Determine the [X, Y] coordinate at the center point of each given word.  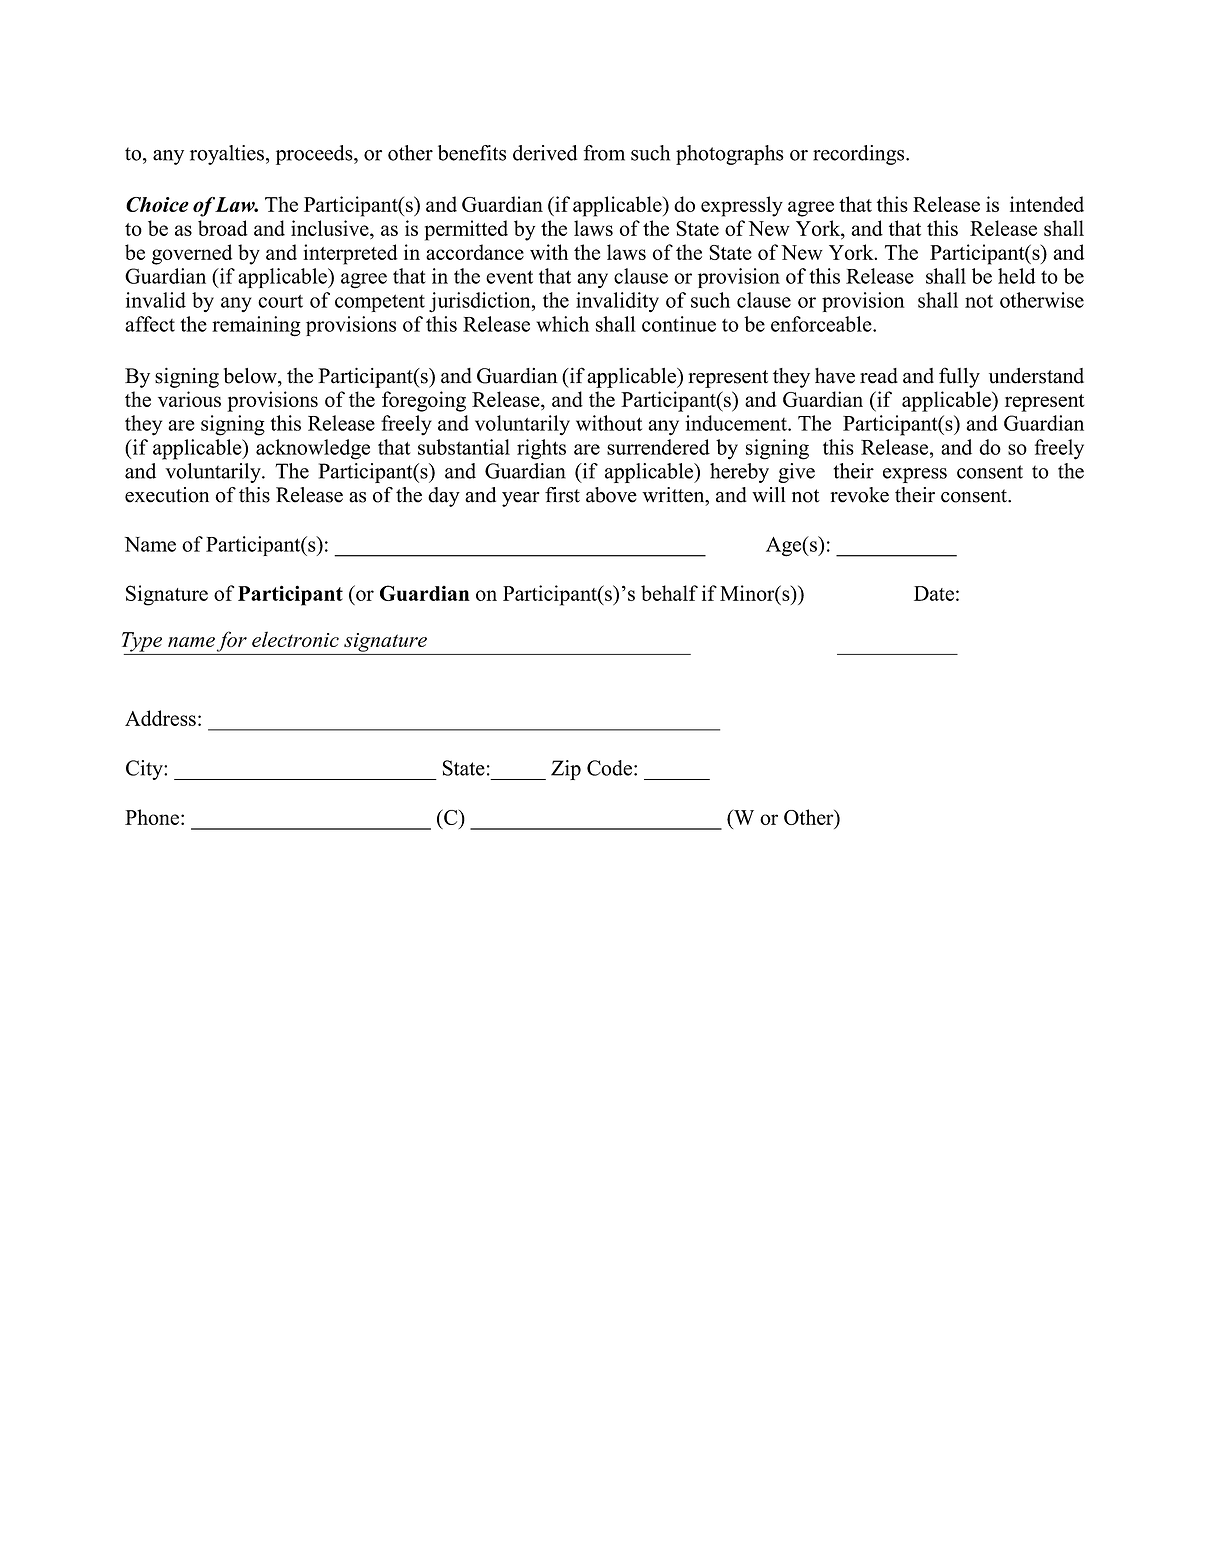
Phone [152, 817]
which [562, 324]
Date [934, 593]
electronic [295, 639]
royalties [227, 155]
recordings [860, 155]
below [251, 376]
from [604, 153]
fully [959, 377]
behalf [669, 593]
